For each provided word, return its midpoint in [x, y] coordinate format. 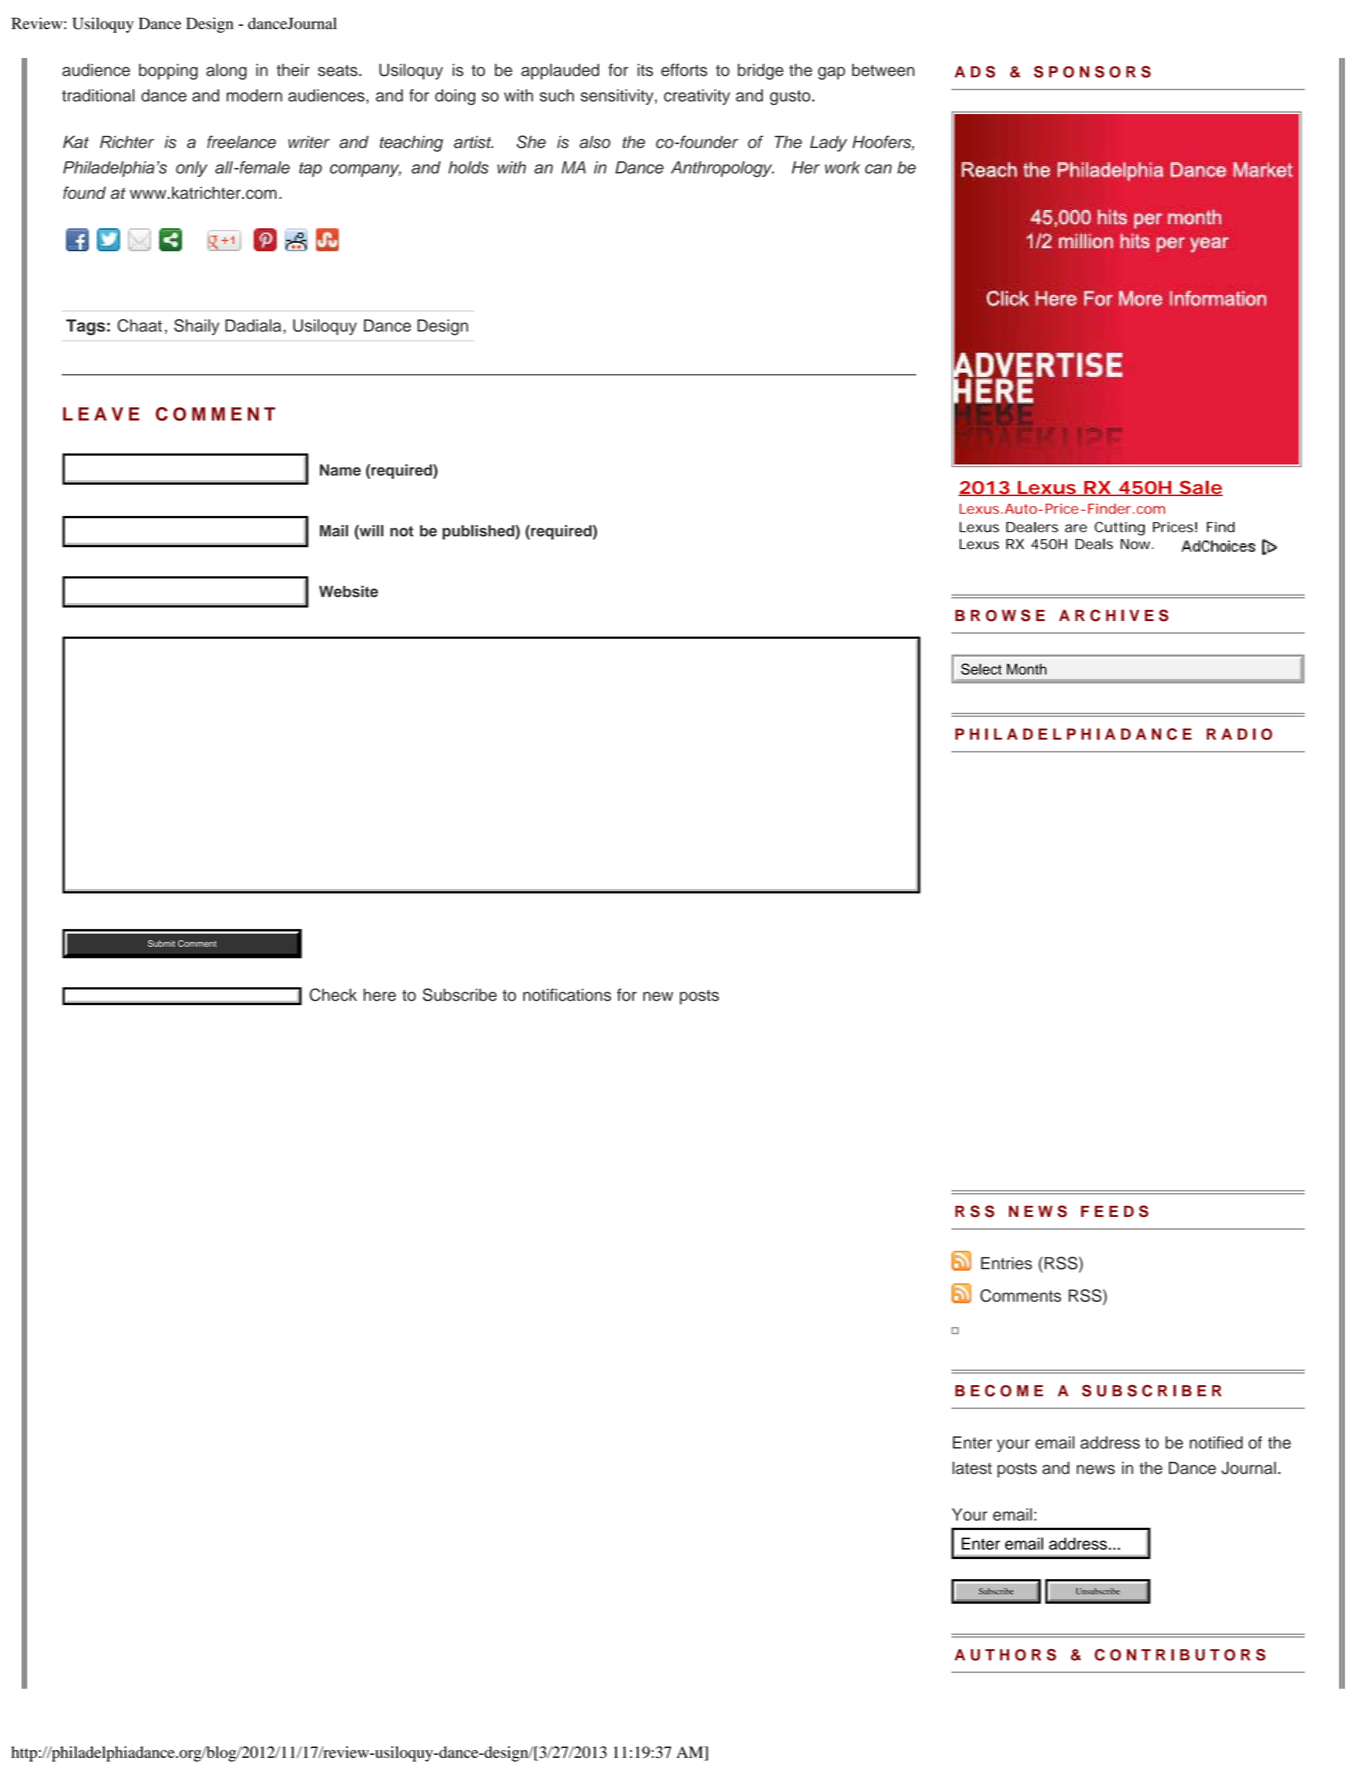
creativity [697, 97]
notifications [567, 994]
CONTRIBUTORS [1180, 1655]
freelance [241, 142]
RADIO [1239, 734]
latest [972, 1467]
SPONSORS [1092, 72]
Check [333, 994]
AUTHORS [1005, 1655]
